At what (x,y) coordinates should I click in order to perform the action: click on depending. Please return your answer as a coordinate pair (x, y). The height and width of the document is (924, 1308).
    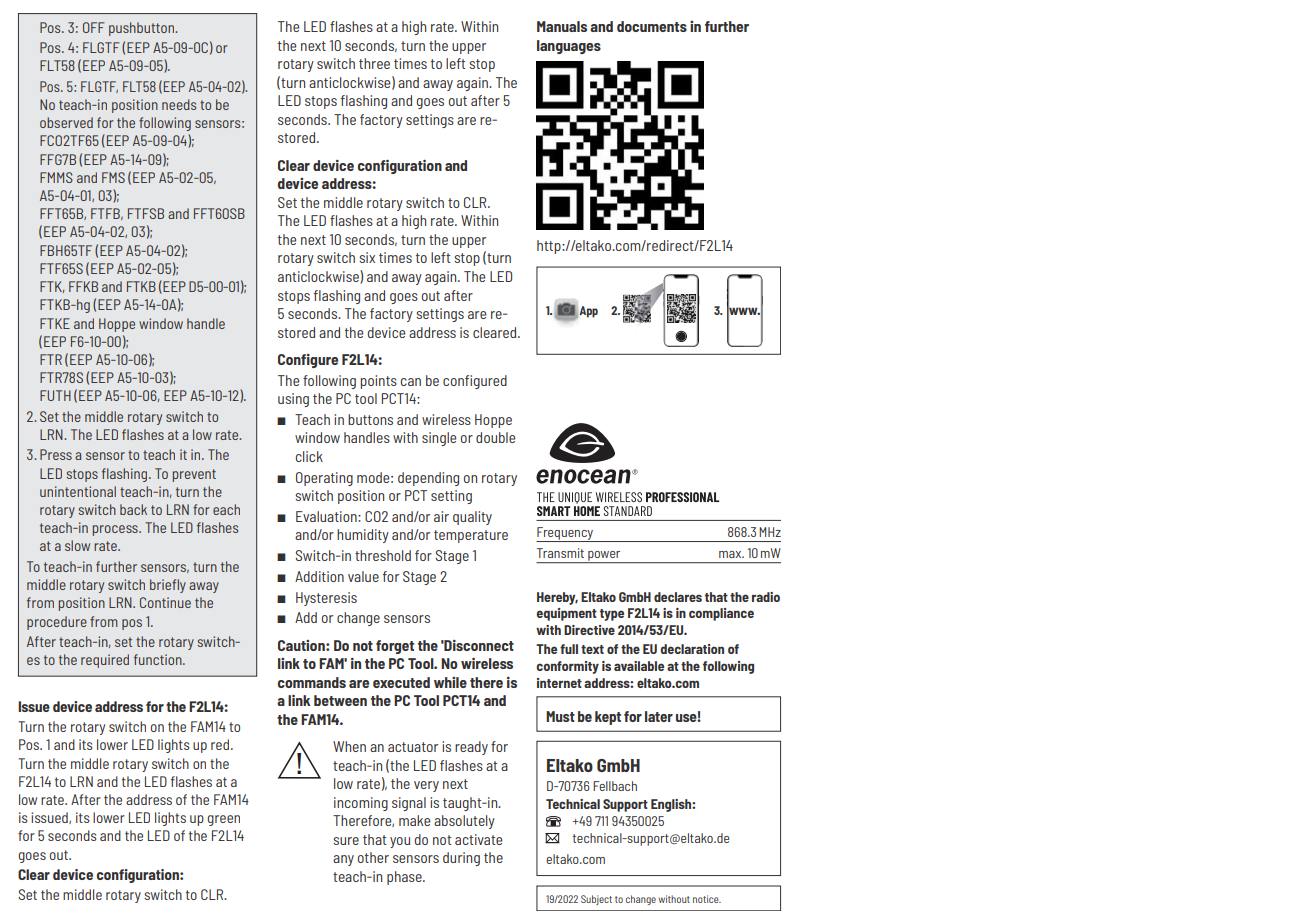
    Looking at the image, I should click on (428, 479).
